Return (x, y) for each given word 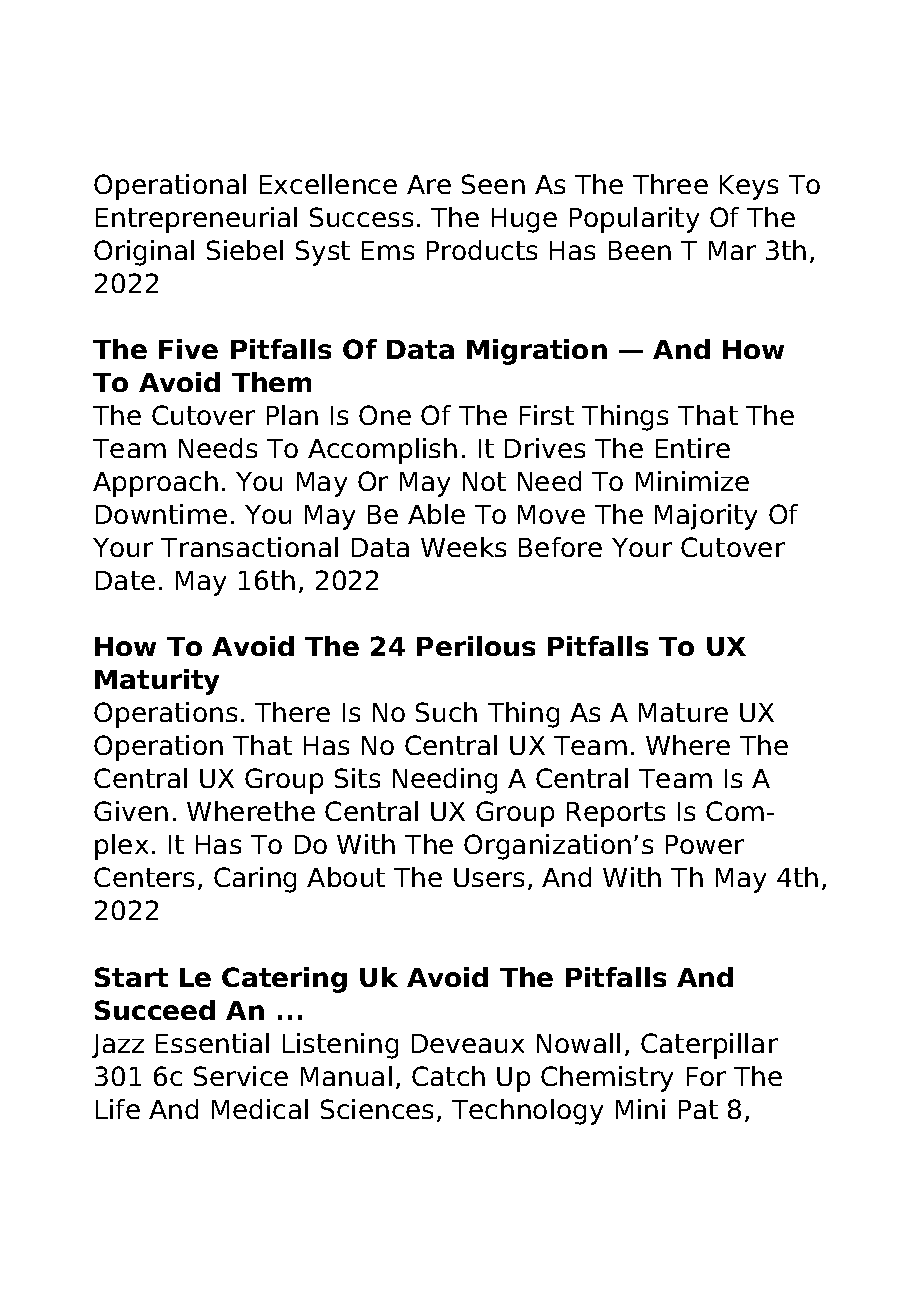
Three (670, 184)
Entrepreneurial (196, 220)
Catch (448, 1076)
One (385, 415)
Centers (144, 877)
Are (429, 184)
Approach (155, 484)
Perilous (476, 646)
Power (705, 844)
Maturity (157, 682)
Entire (693, 448)
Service (241, 1076)
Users (489, 877)
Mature (683, 712)
